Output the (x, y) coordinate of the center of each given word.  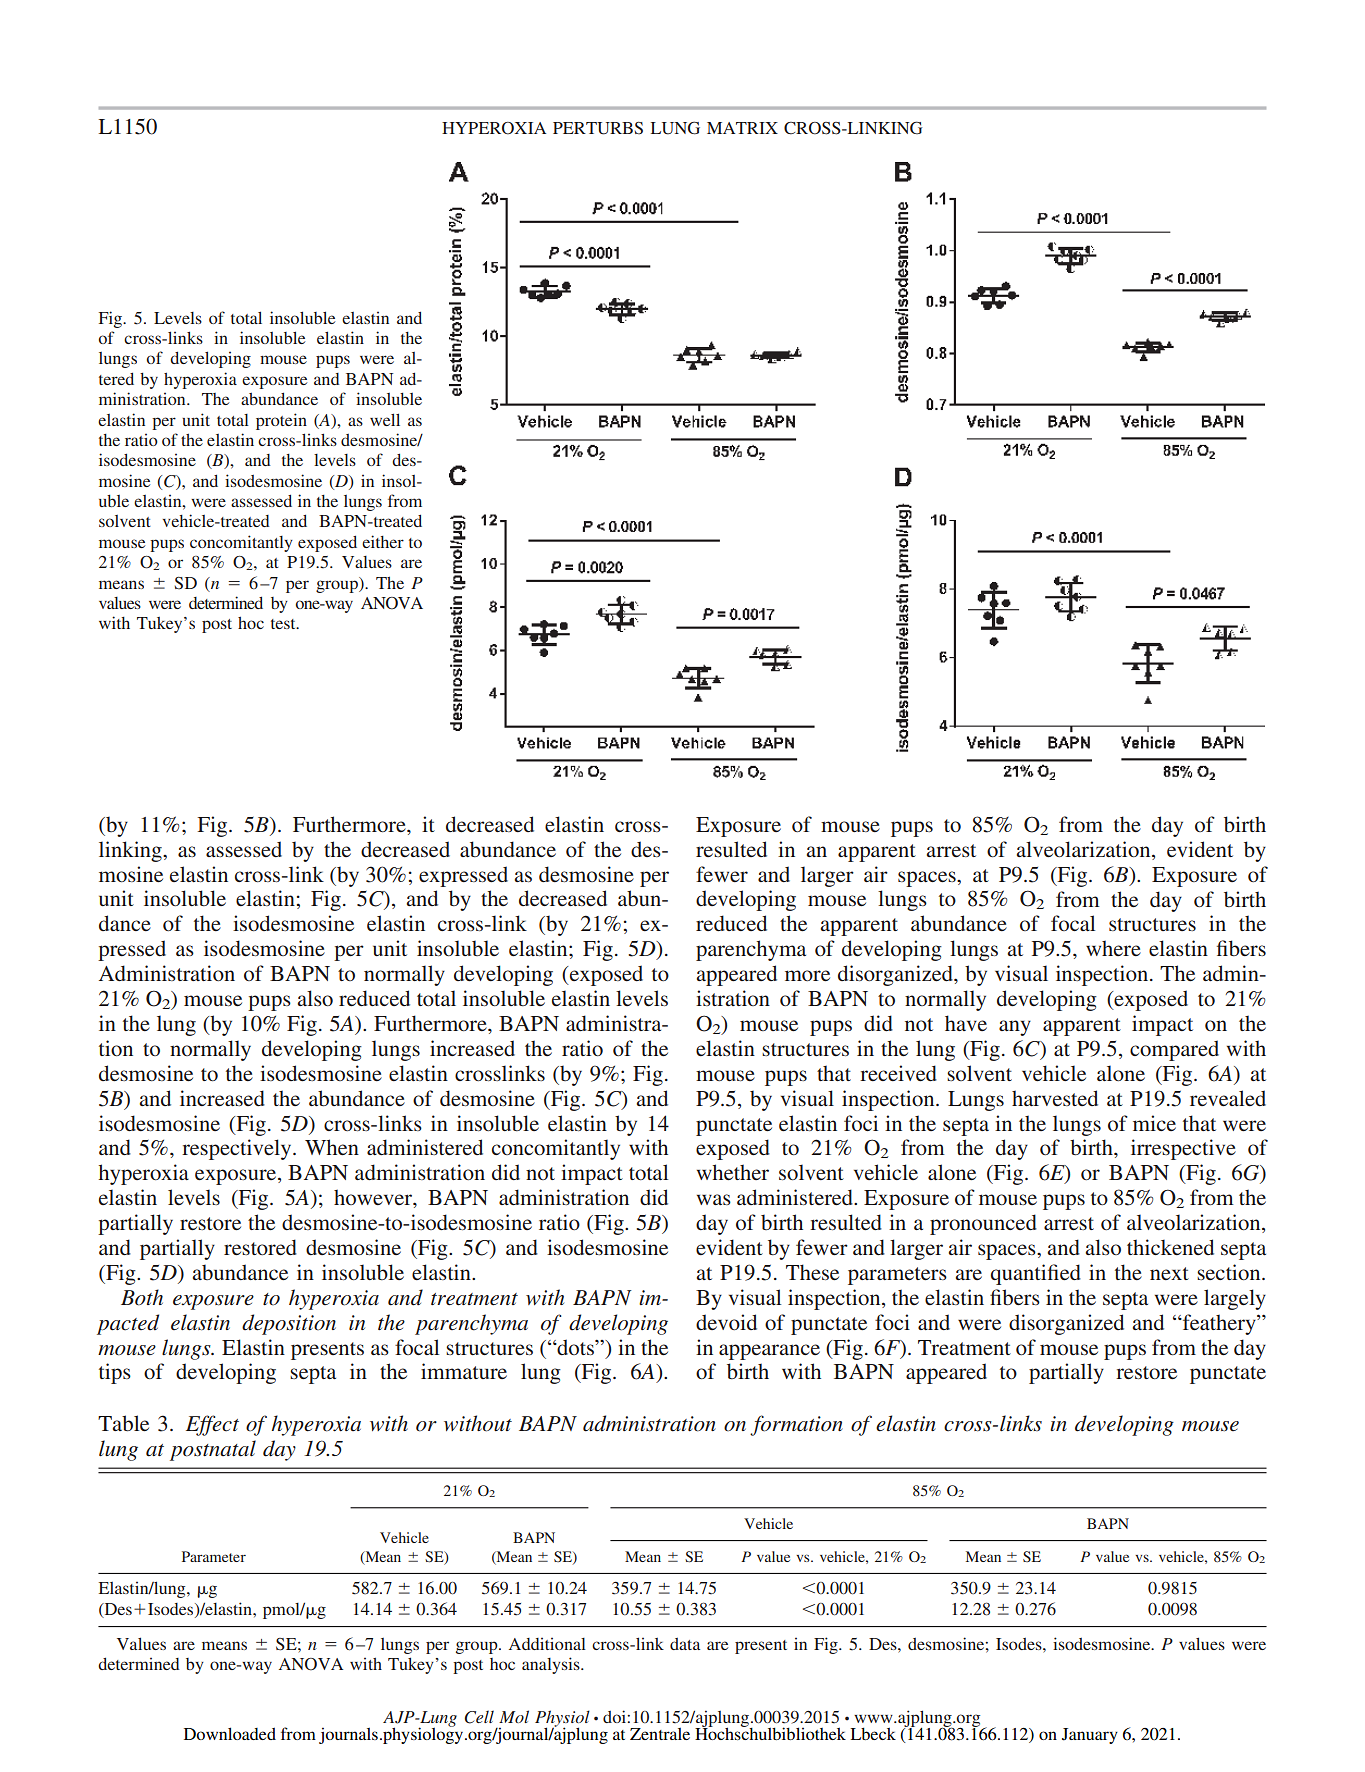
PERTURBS (598, 128)
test (284, 624)
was (714, 1199)
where (1113, 948)
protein (281, 421)
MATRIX (742, 128)
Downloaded (230, 1733)
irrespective (1183, 1149)
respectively (238, 1149)
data (685, 1644)
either (383, 541)
